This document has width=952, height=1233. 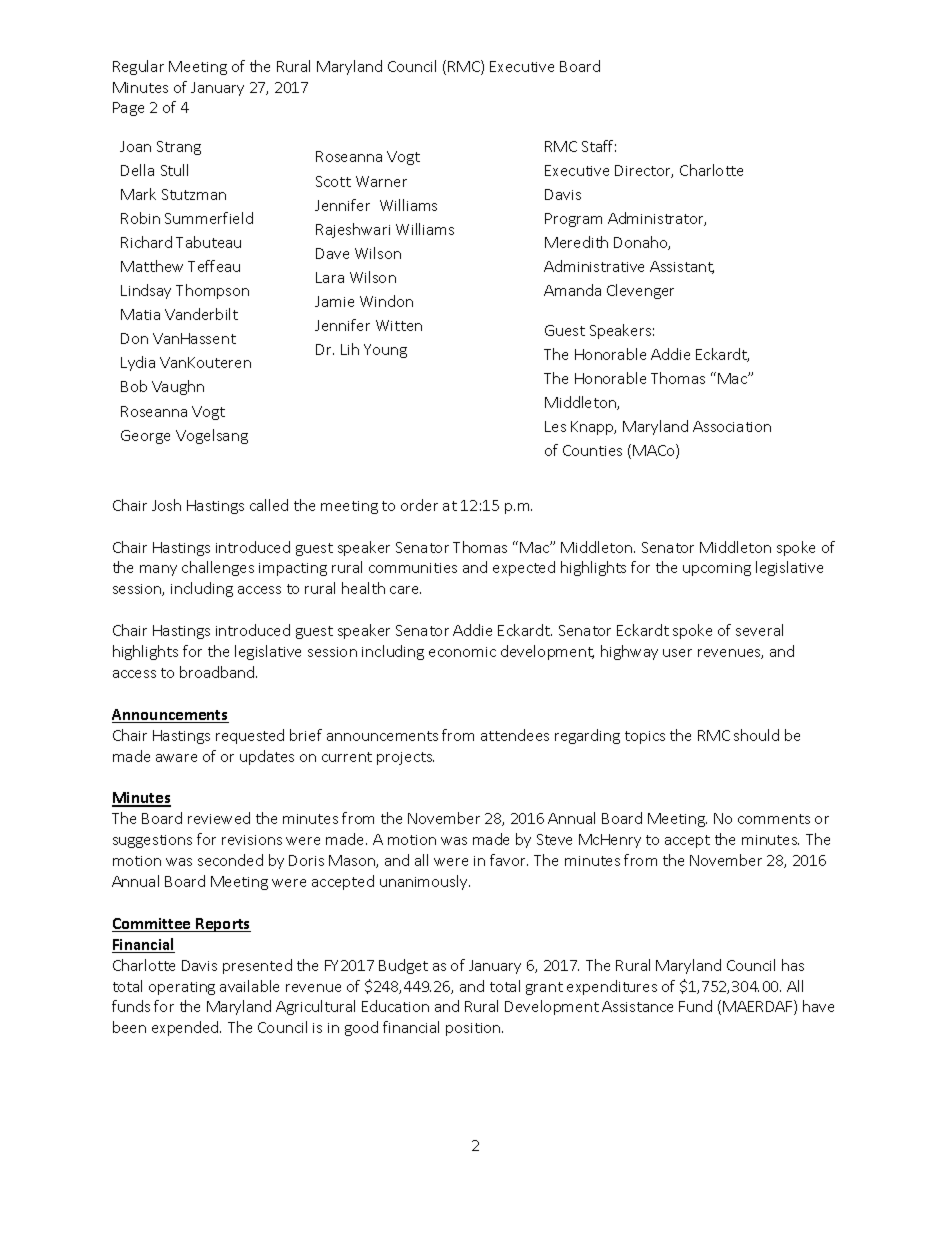 What do you see at coordinates (474, 1029) in the document?
I see `position` at bounding box center [474, 1029].
